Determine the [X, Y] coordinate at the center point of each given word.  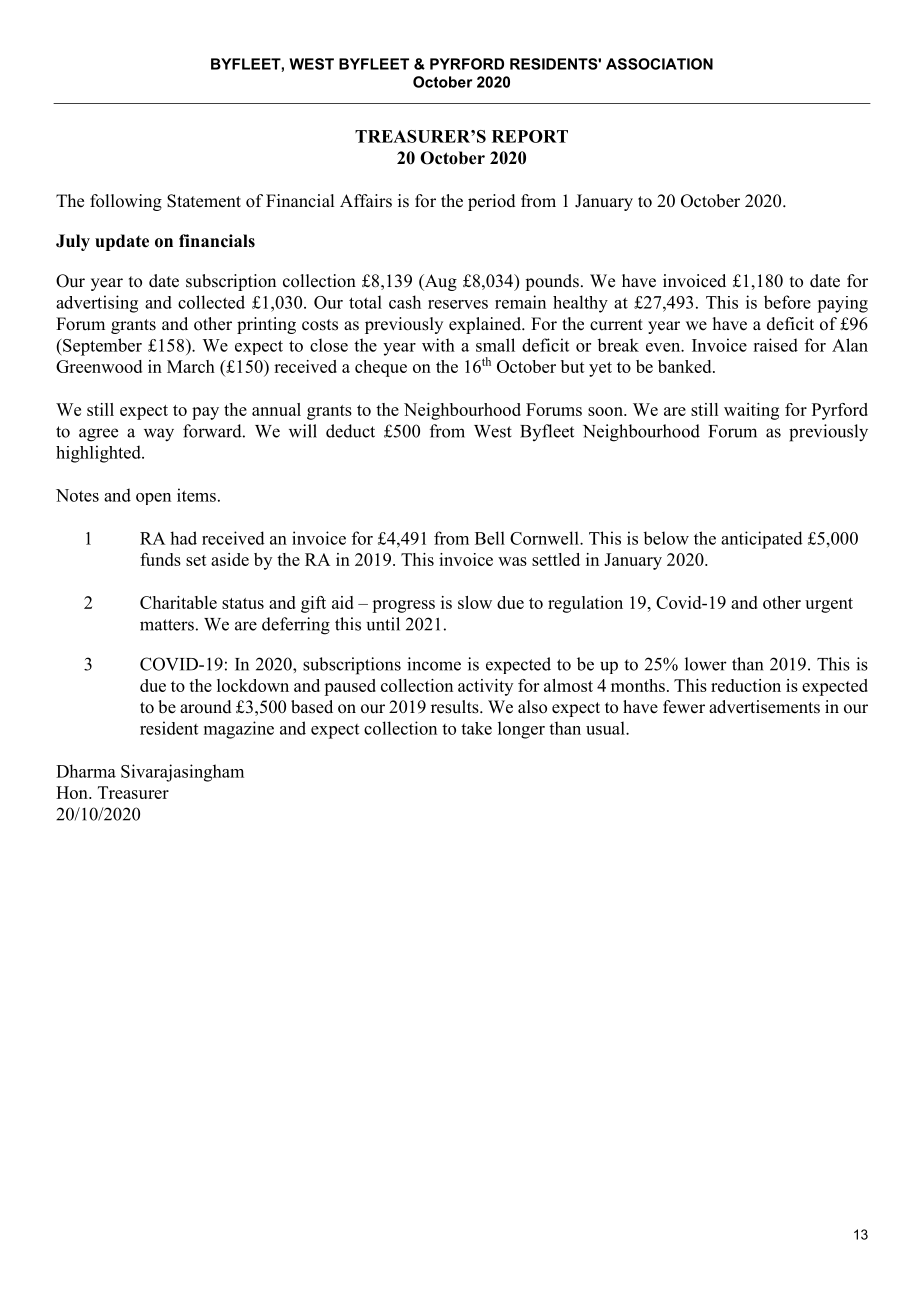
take [476, 728]
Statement [204, 201]
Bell [490, 538]
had [183, 538]
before [787, 302]
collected [211, 302]
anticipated [762, 540]
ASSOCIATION [659, 64]
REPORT [530, 136]
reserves [458, 304]
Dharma [86, 771]
